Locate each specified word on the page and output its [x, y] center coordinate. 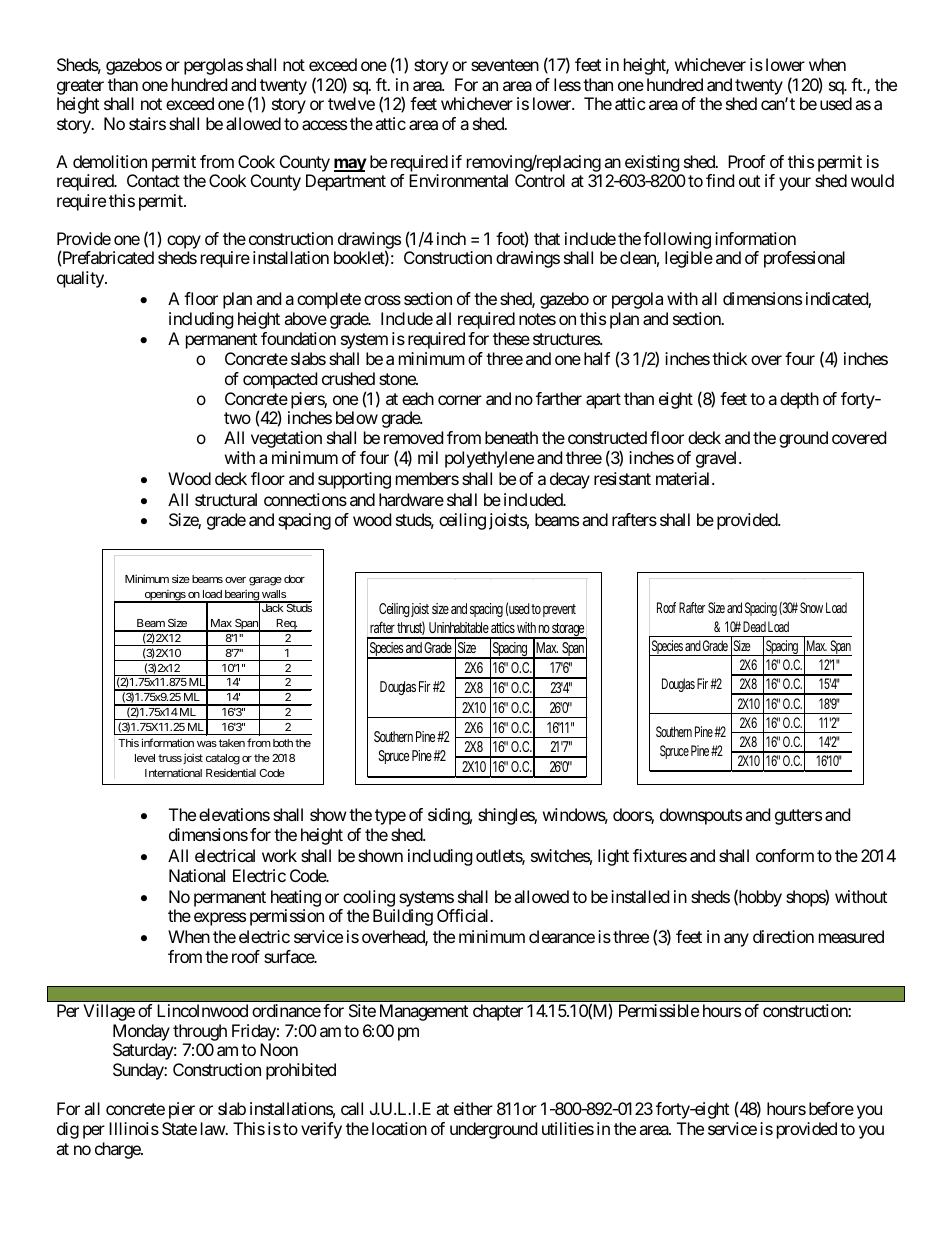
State [179, 1128]
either [473, 1108]
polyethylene [489, 459]
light [613, 857]
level [145, 758]
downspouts [701, 816]
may [350, 165]
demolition [110, 161]
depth [799, 400]
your [795, 184]
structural [226, 499]
